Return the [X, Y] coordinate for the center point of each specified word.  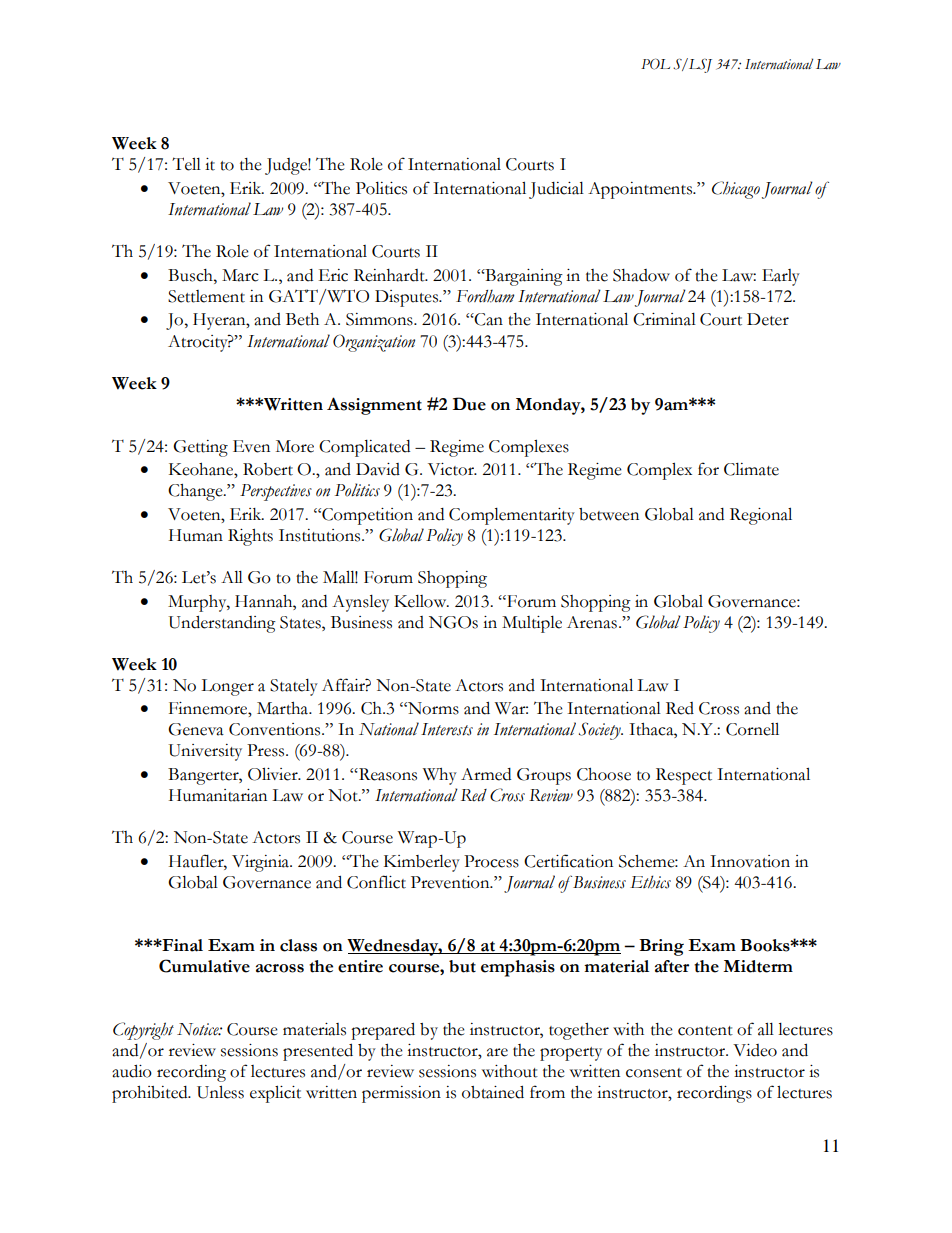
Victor [452, 469]
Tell [186, 164]
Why [440, 776]
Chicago [736, 190]
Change [196, 492]
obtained [493, 1092]
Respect [684, 776]
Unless [220, 1092]
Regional [761, 516]
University [205, 752]
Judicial [556, 190]
